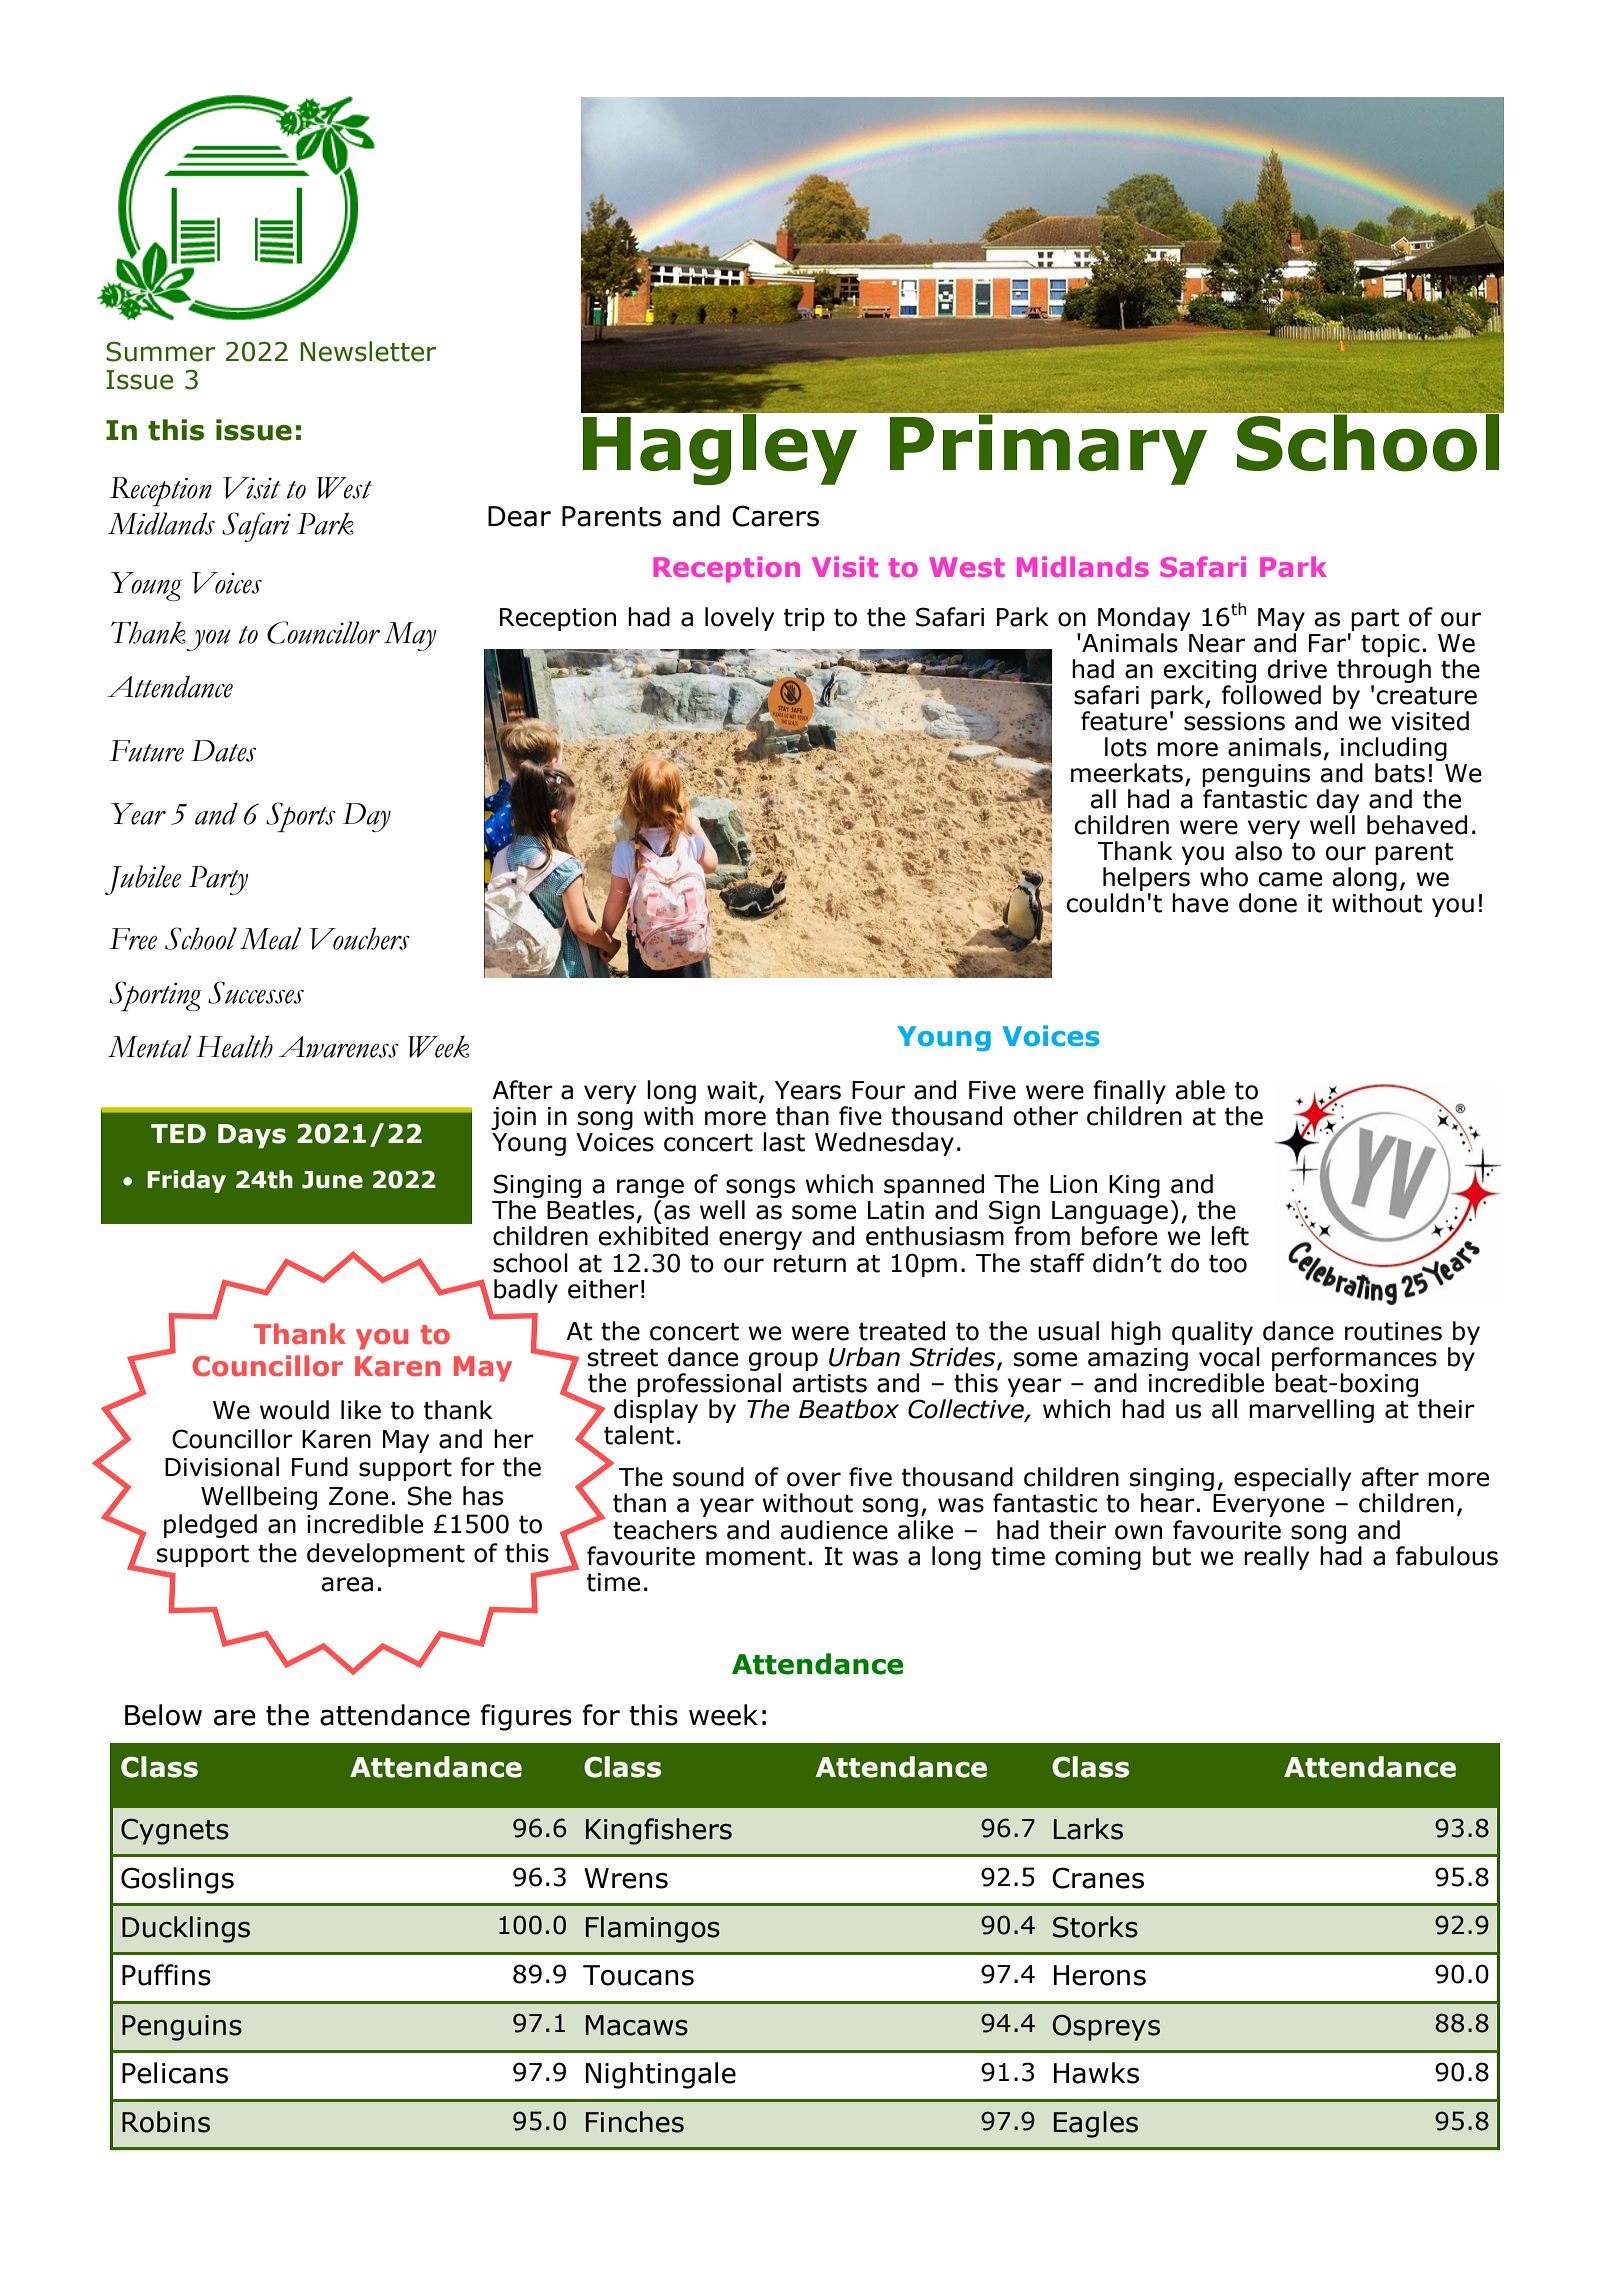  Describe the element at coordinates (1292, 1479) in the page. I see `especially` at that location.
